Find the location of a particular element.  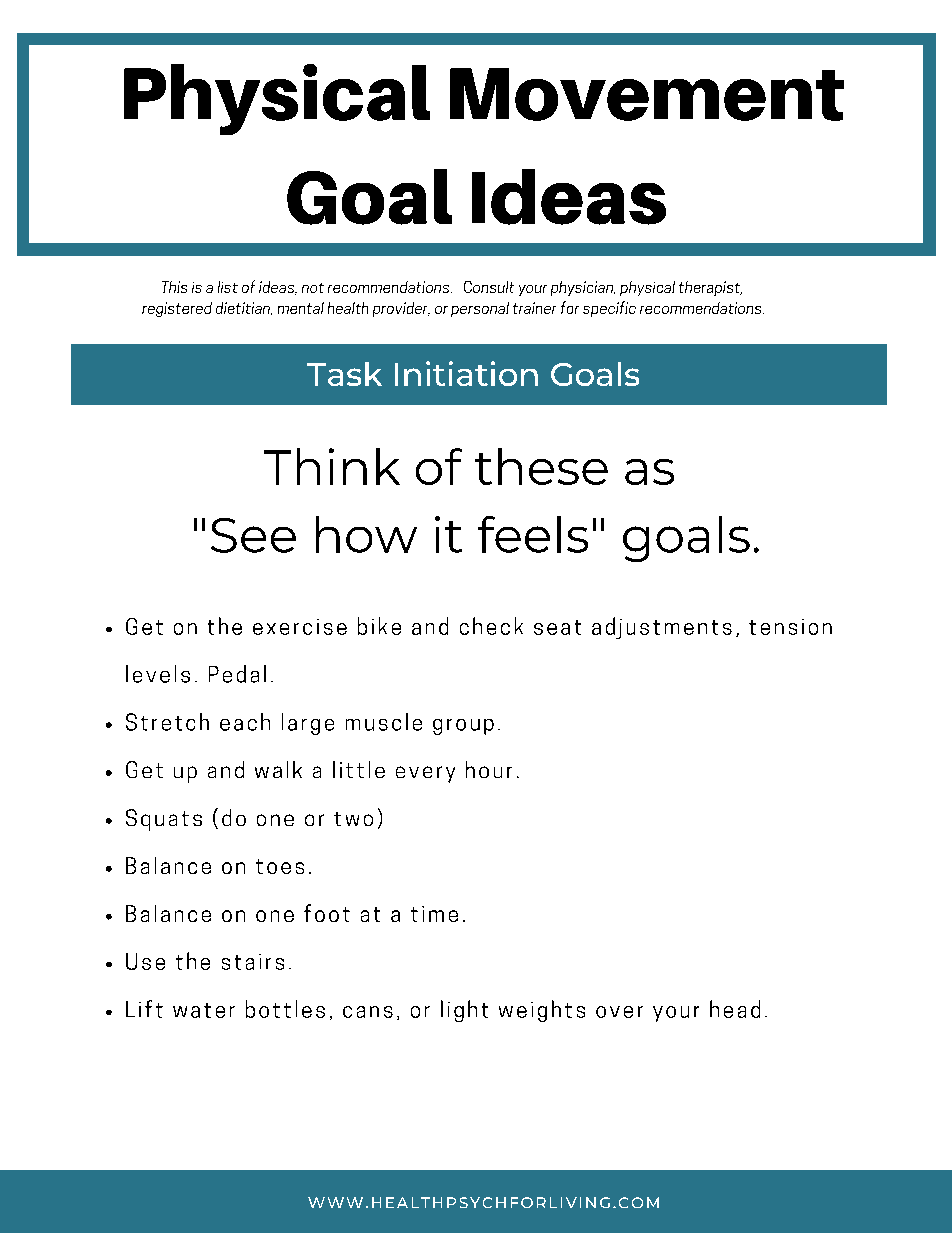

See is located at coordinates (253, 535).
